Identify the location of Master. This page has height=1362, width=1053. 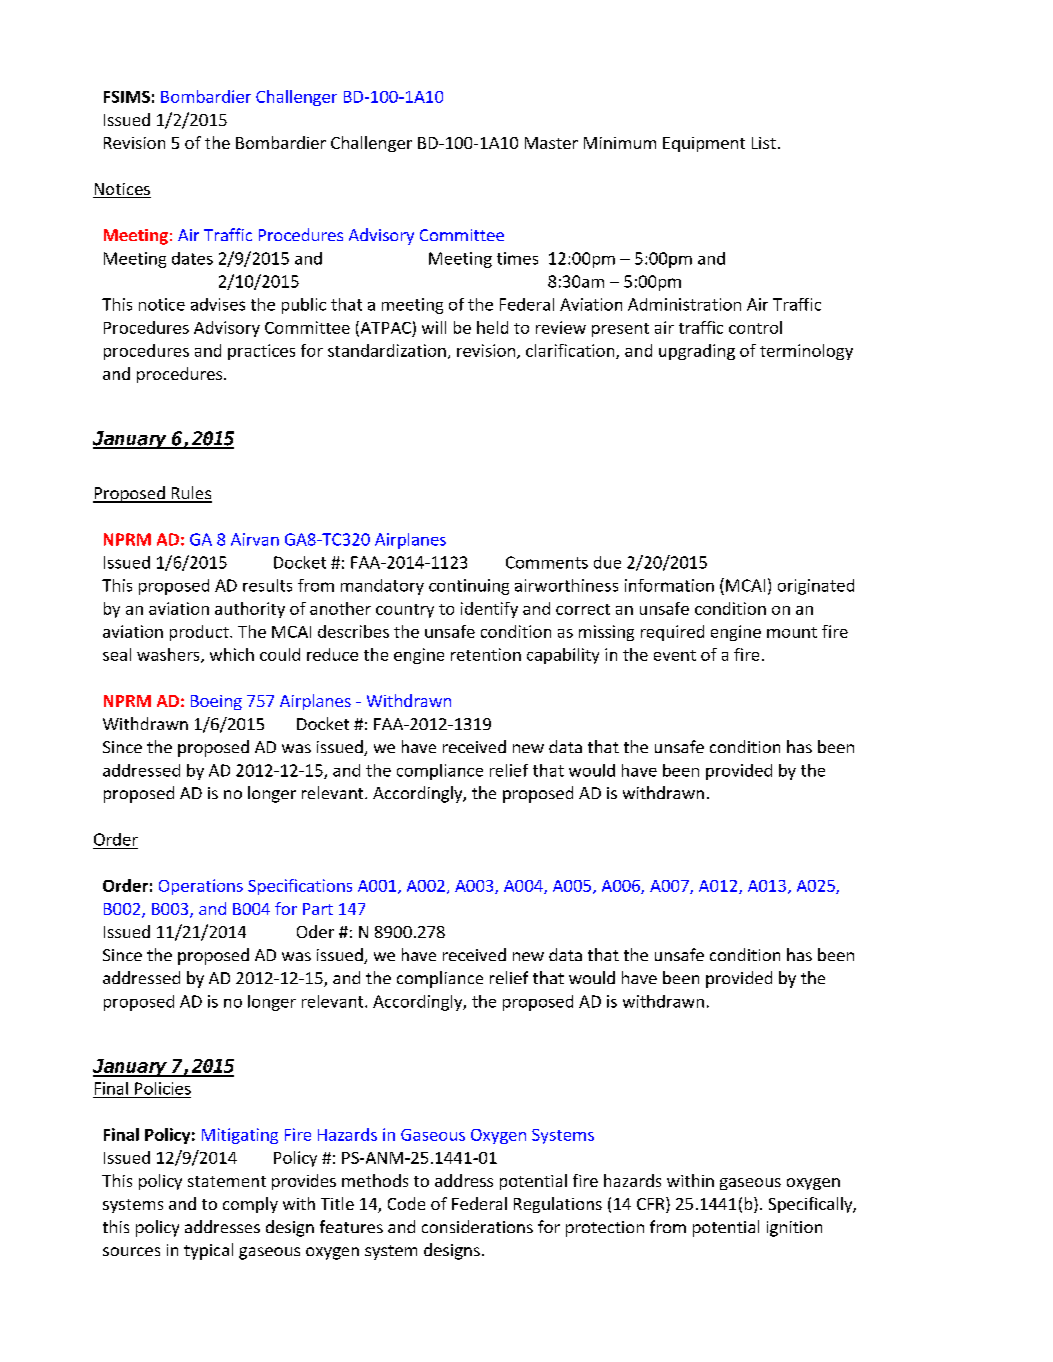
(551, 143).
